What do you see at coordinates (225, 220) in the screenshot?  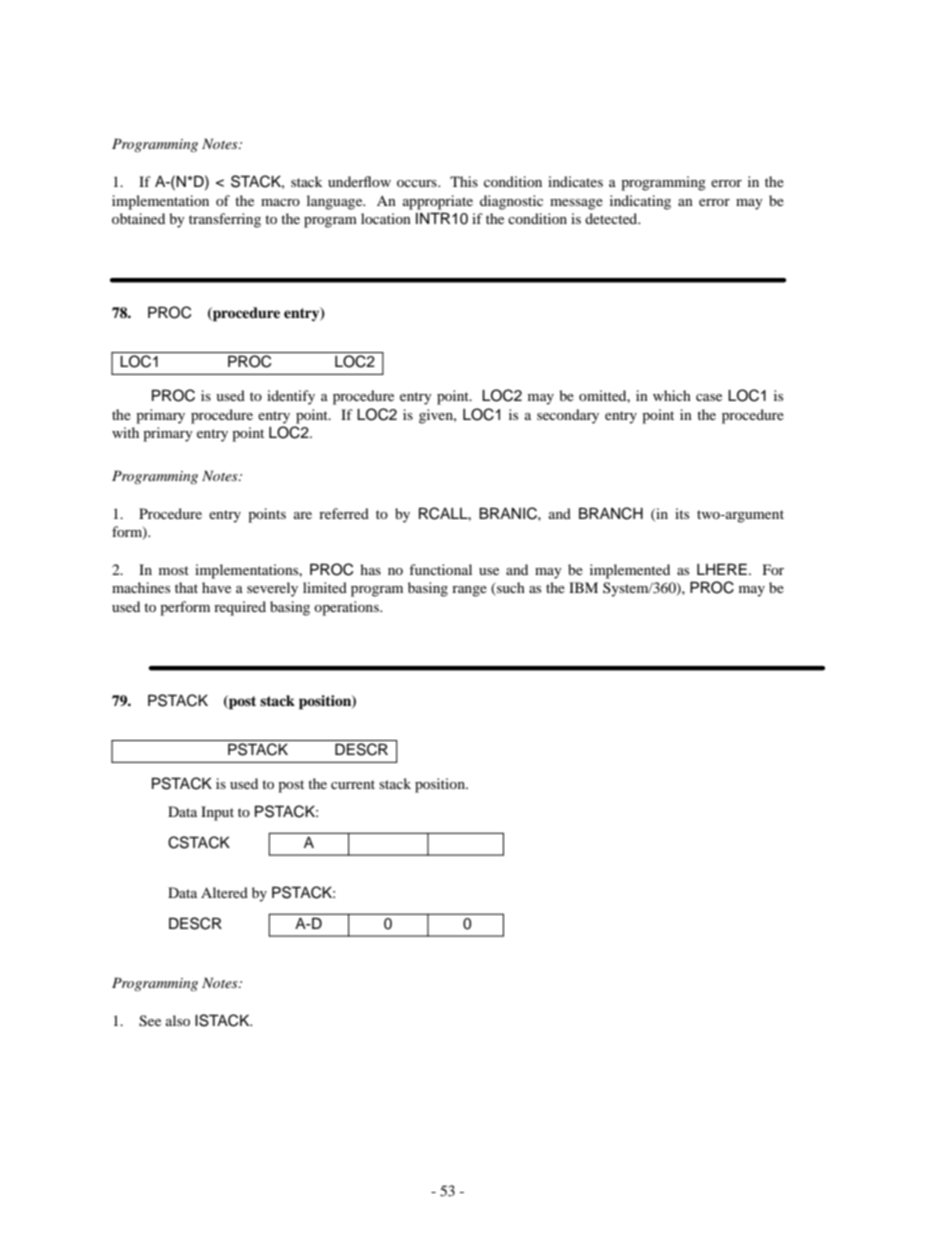 I see `transferring` at bounding box center [225, 220].
